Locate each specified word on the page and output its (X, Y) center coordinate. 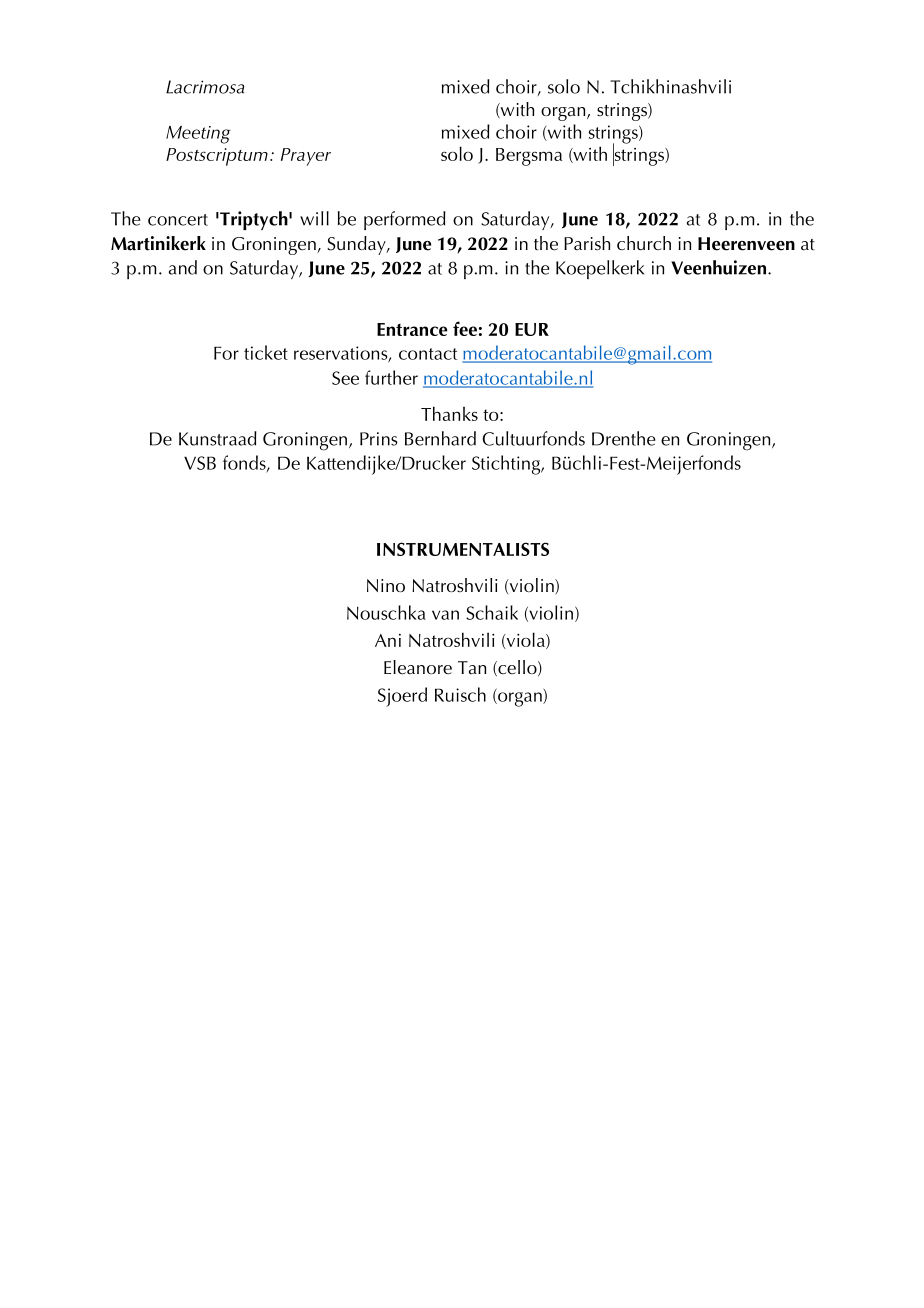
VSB (200, 463)
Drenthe (624, 438)
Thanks (449, 413)
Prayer (306, 157)
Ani (388, 640)
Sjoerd (402, 697)
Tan (472, 667)
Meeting (198, 135)
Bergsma (529, 157)
